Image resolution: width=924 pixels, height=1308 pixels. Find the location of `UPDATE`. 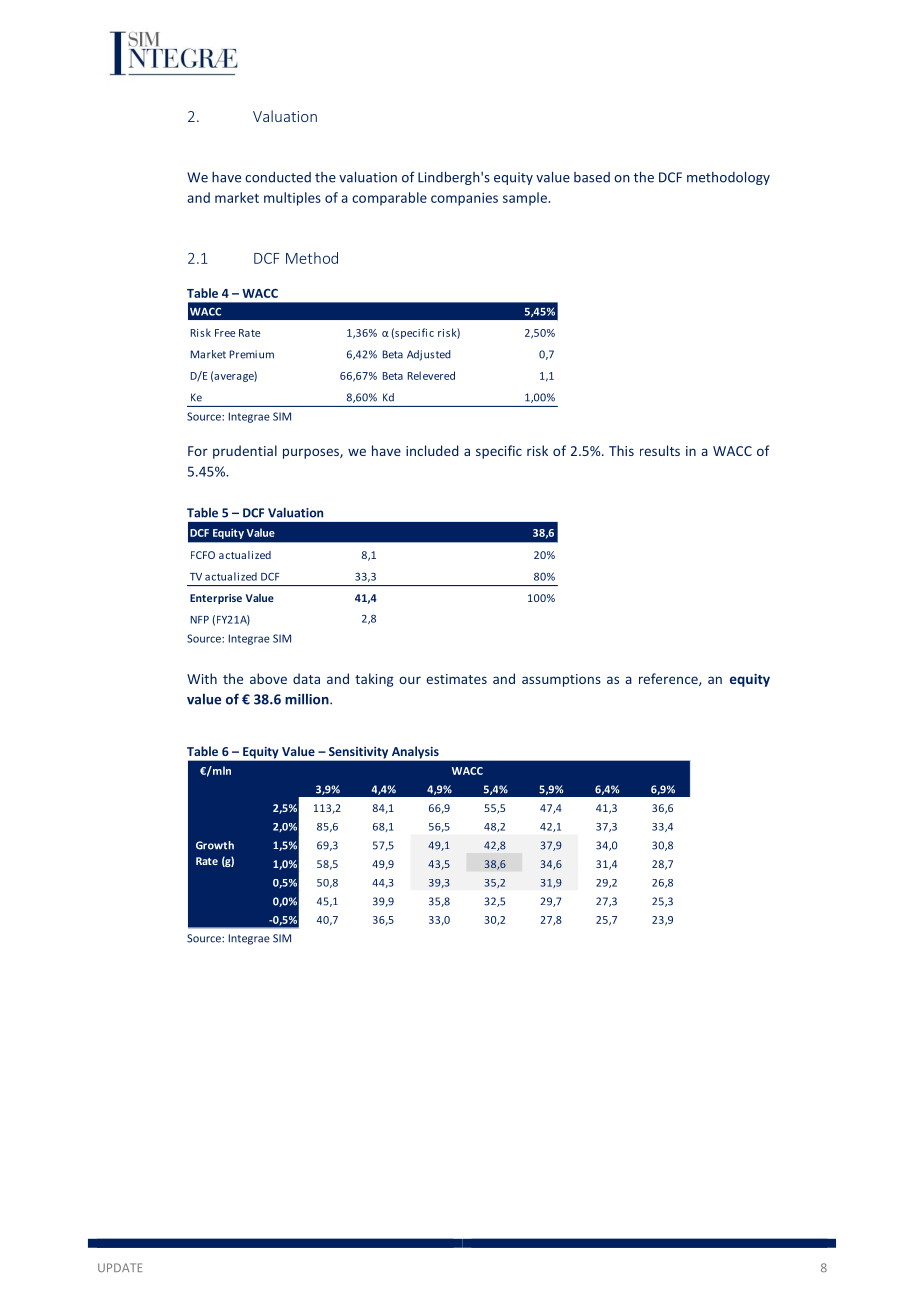

UPDATE is located at coordinates (120, 1267).
